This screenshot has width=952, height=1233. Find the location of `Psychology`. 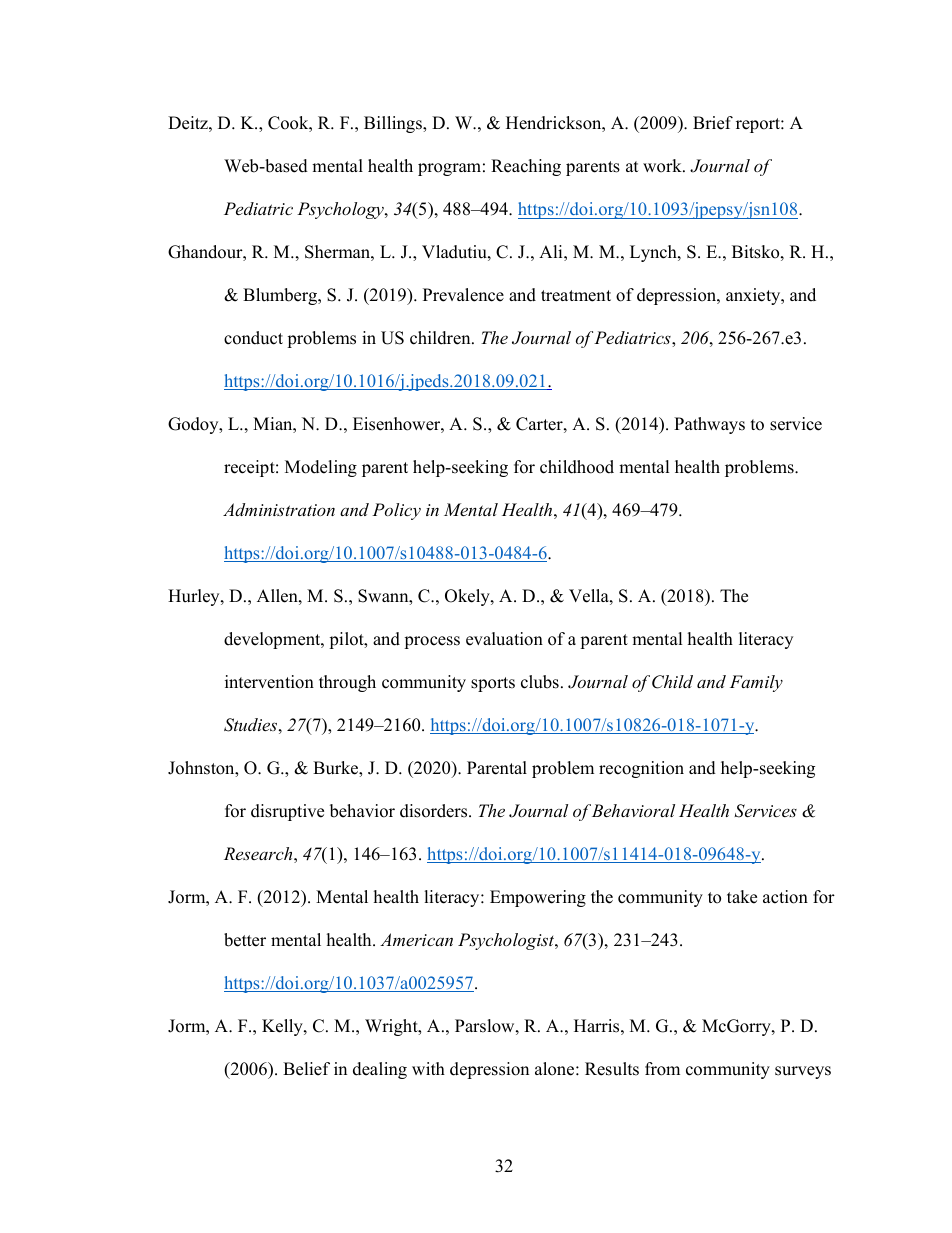

Psychology is located at coordinates (341, 210).
